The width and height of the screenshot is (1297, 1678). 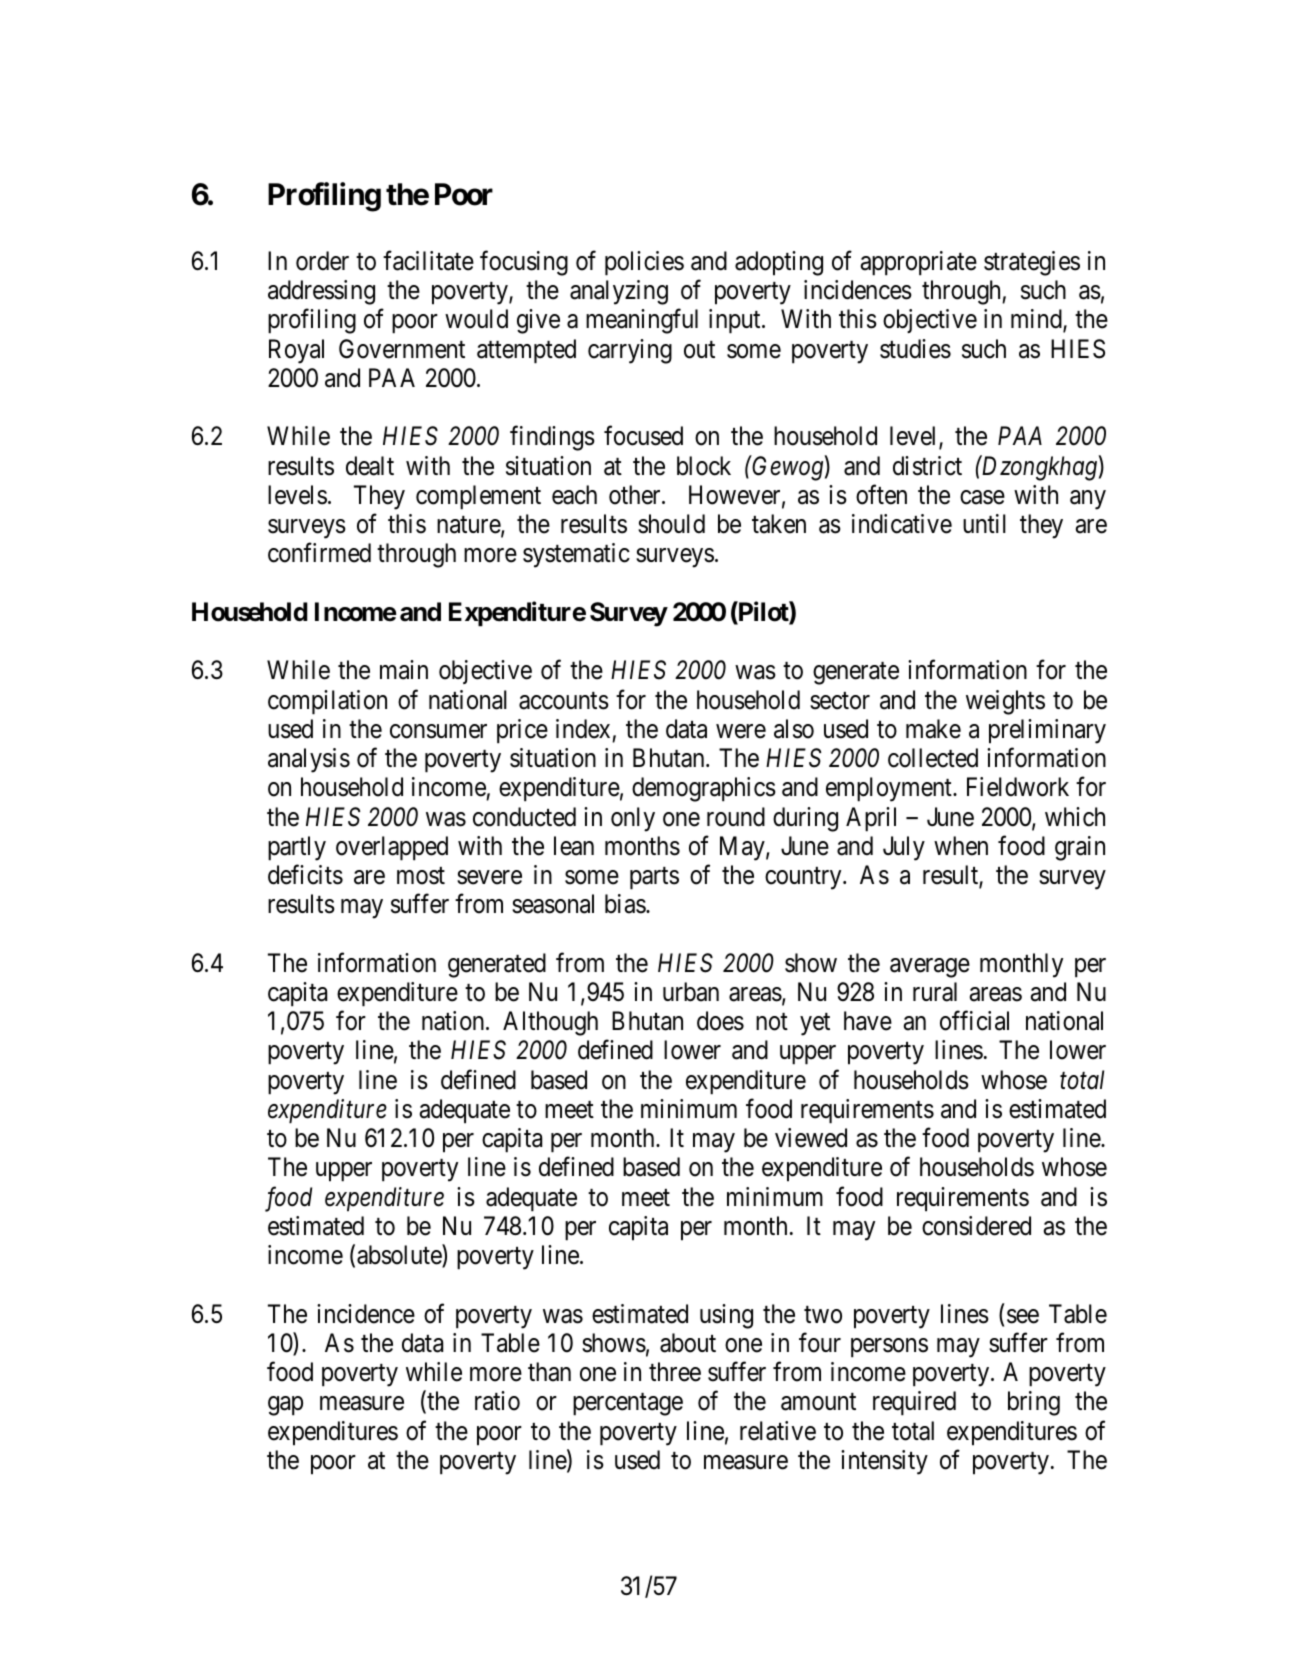 I want to click on confirmed, so click(x=319, y=553).
